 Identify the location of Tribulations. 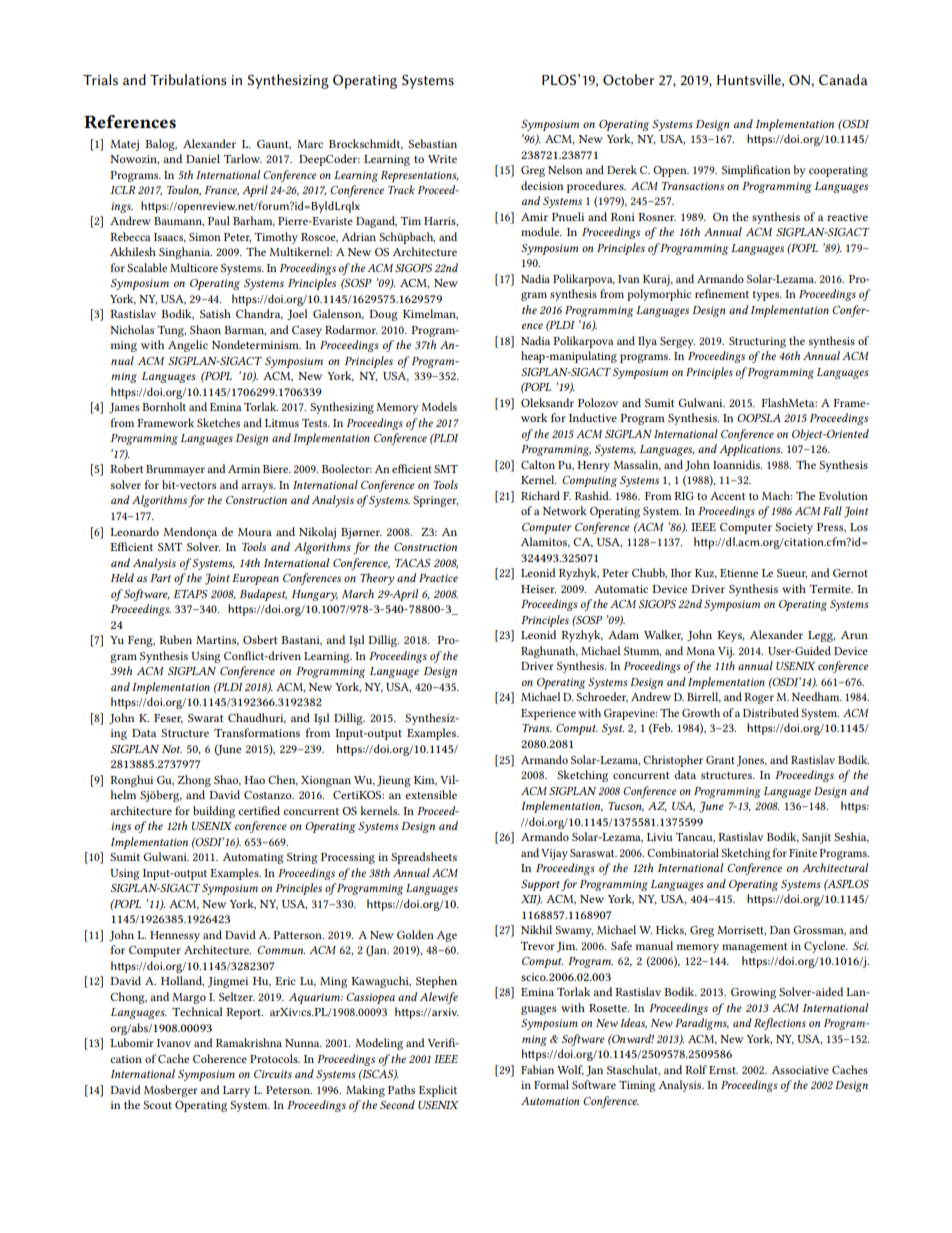
(188, 79).
